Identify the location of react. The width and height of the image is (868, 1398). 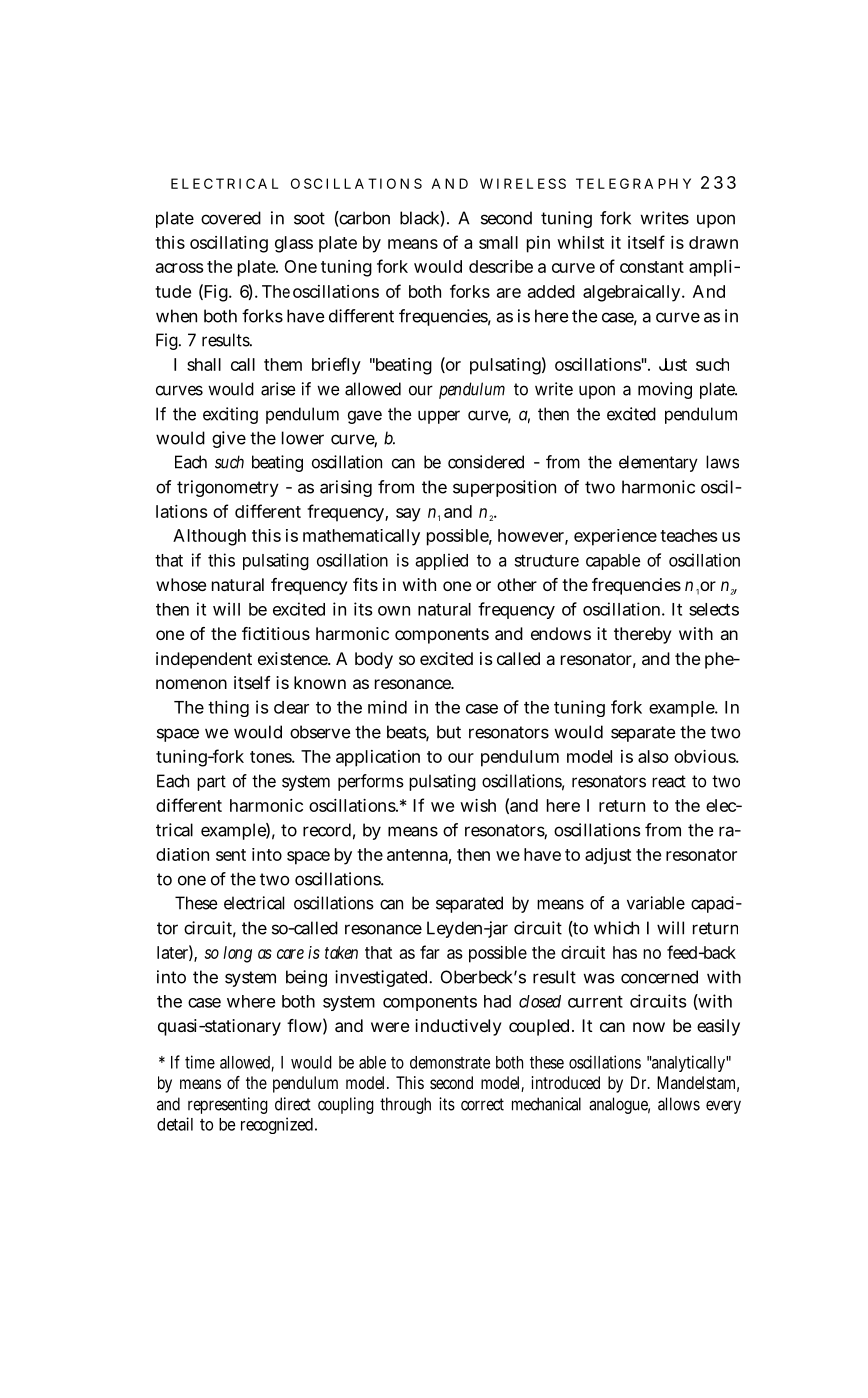
(669, 781).
